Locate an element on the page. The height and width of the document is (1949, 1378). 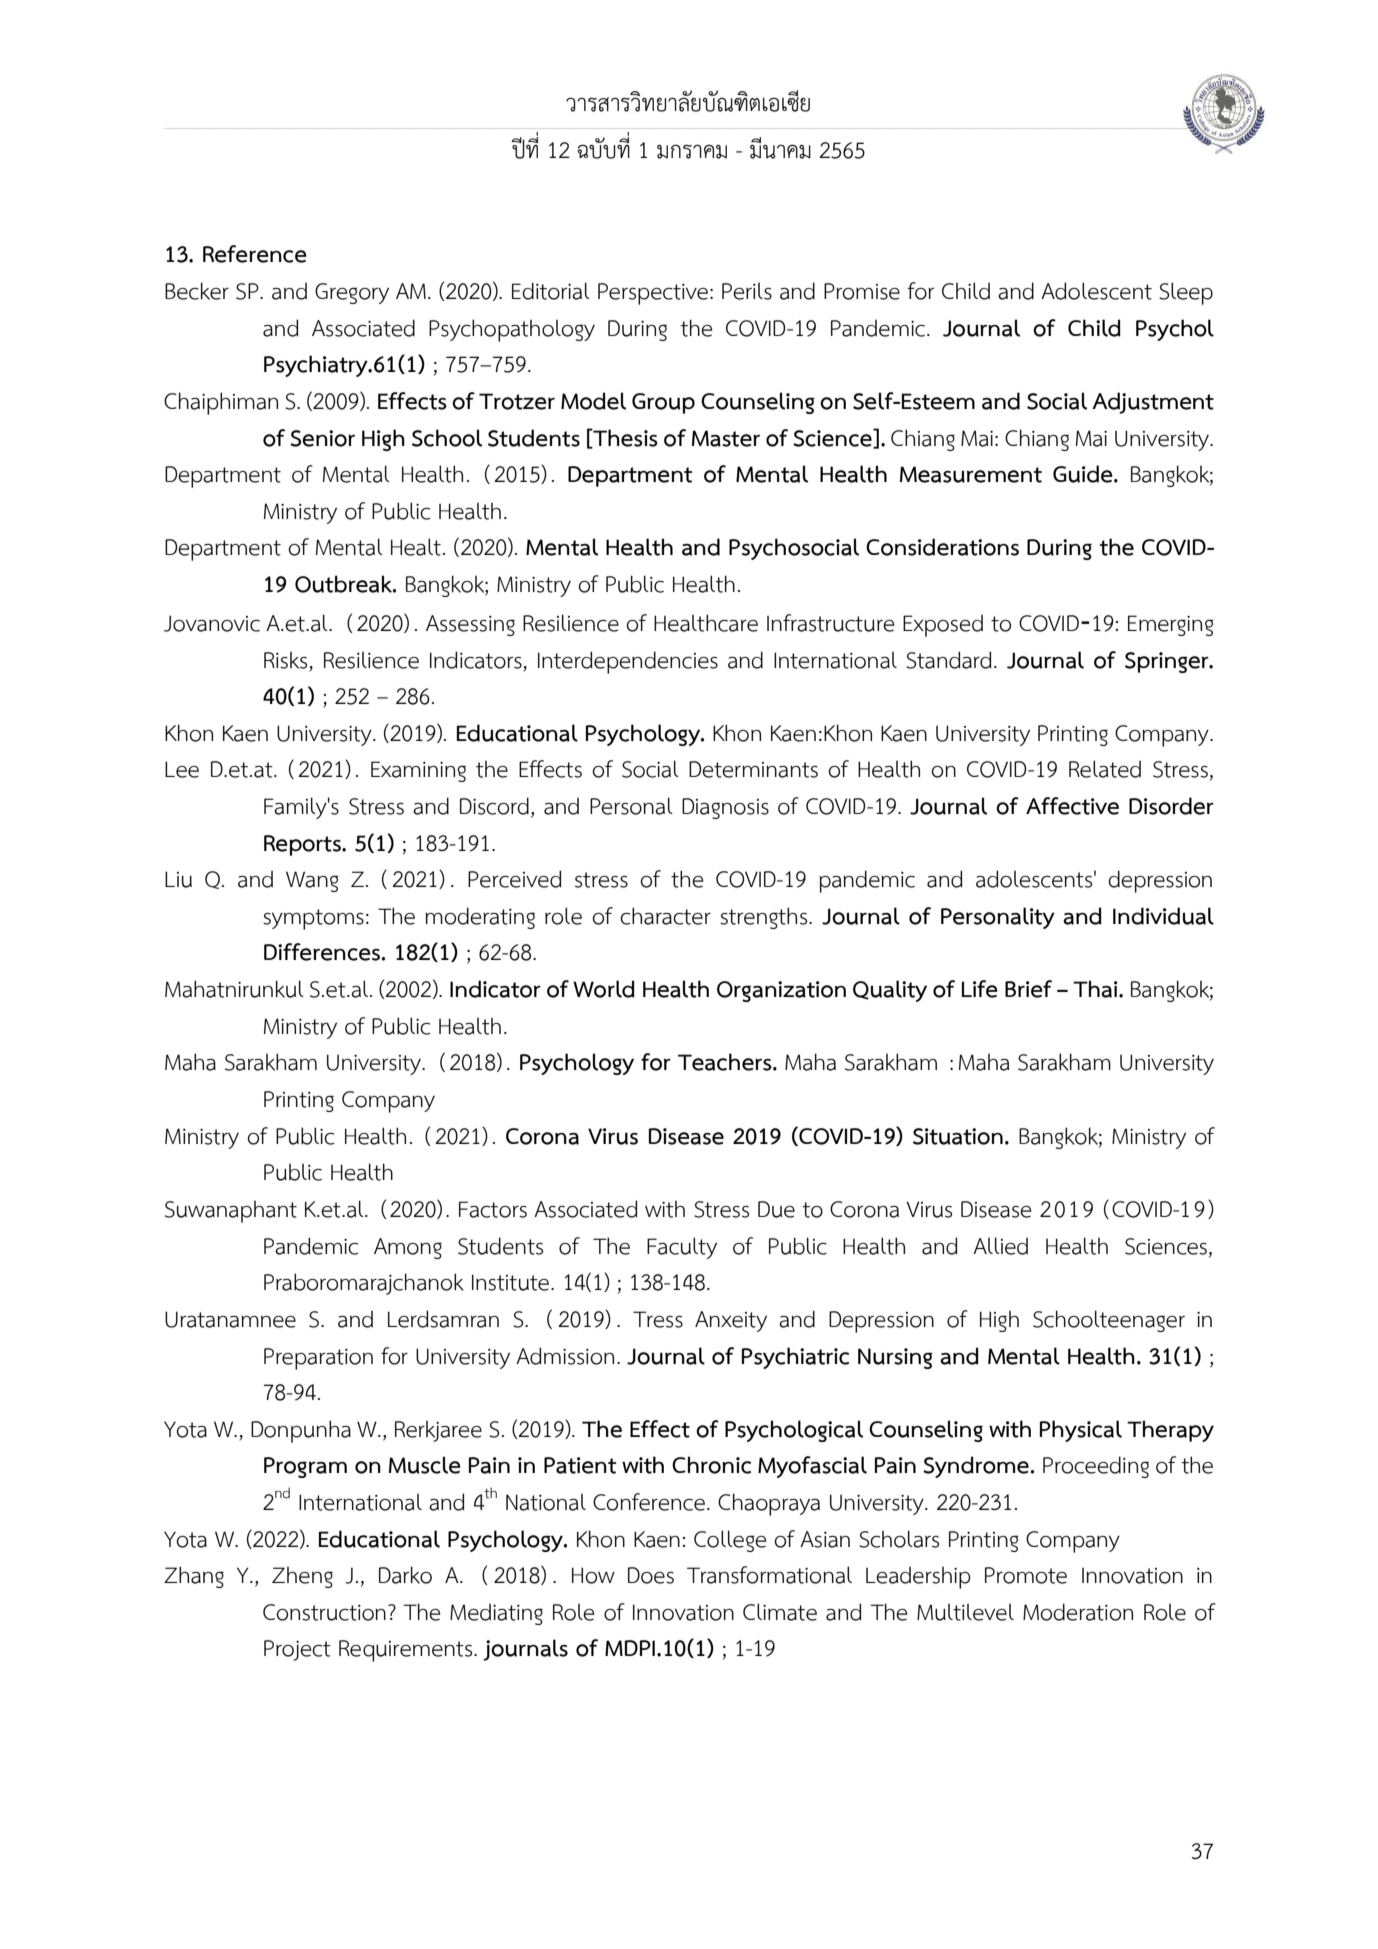
Gregory is located at coordinates (352, 293).
